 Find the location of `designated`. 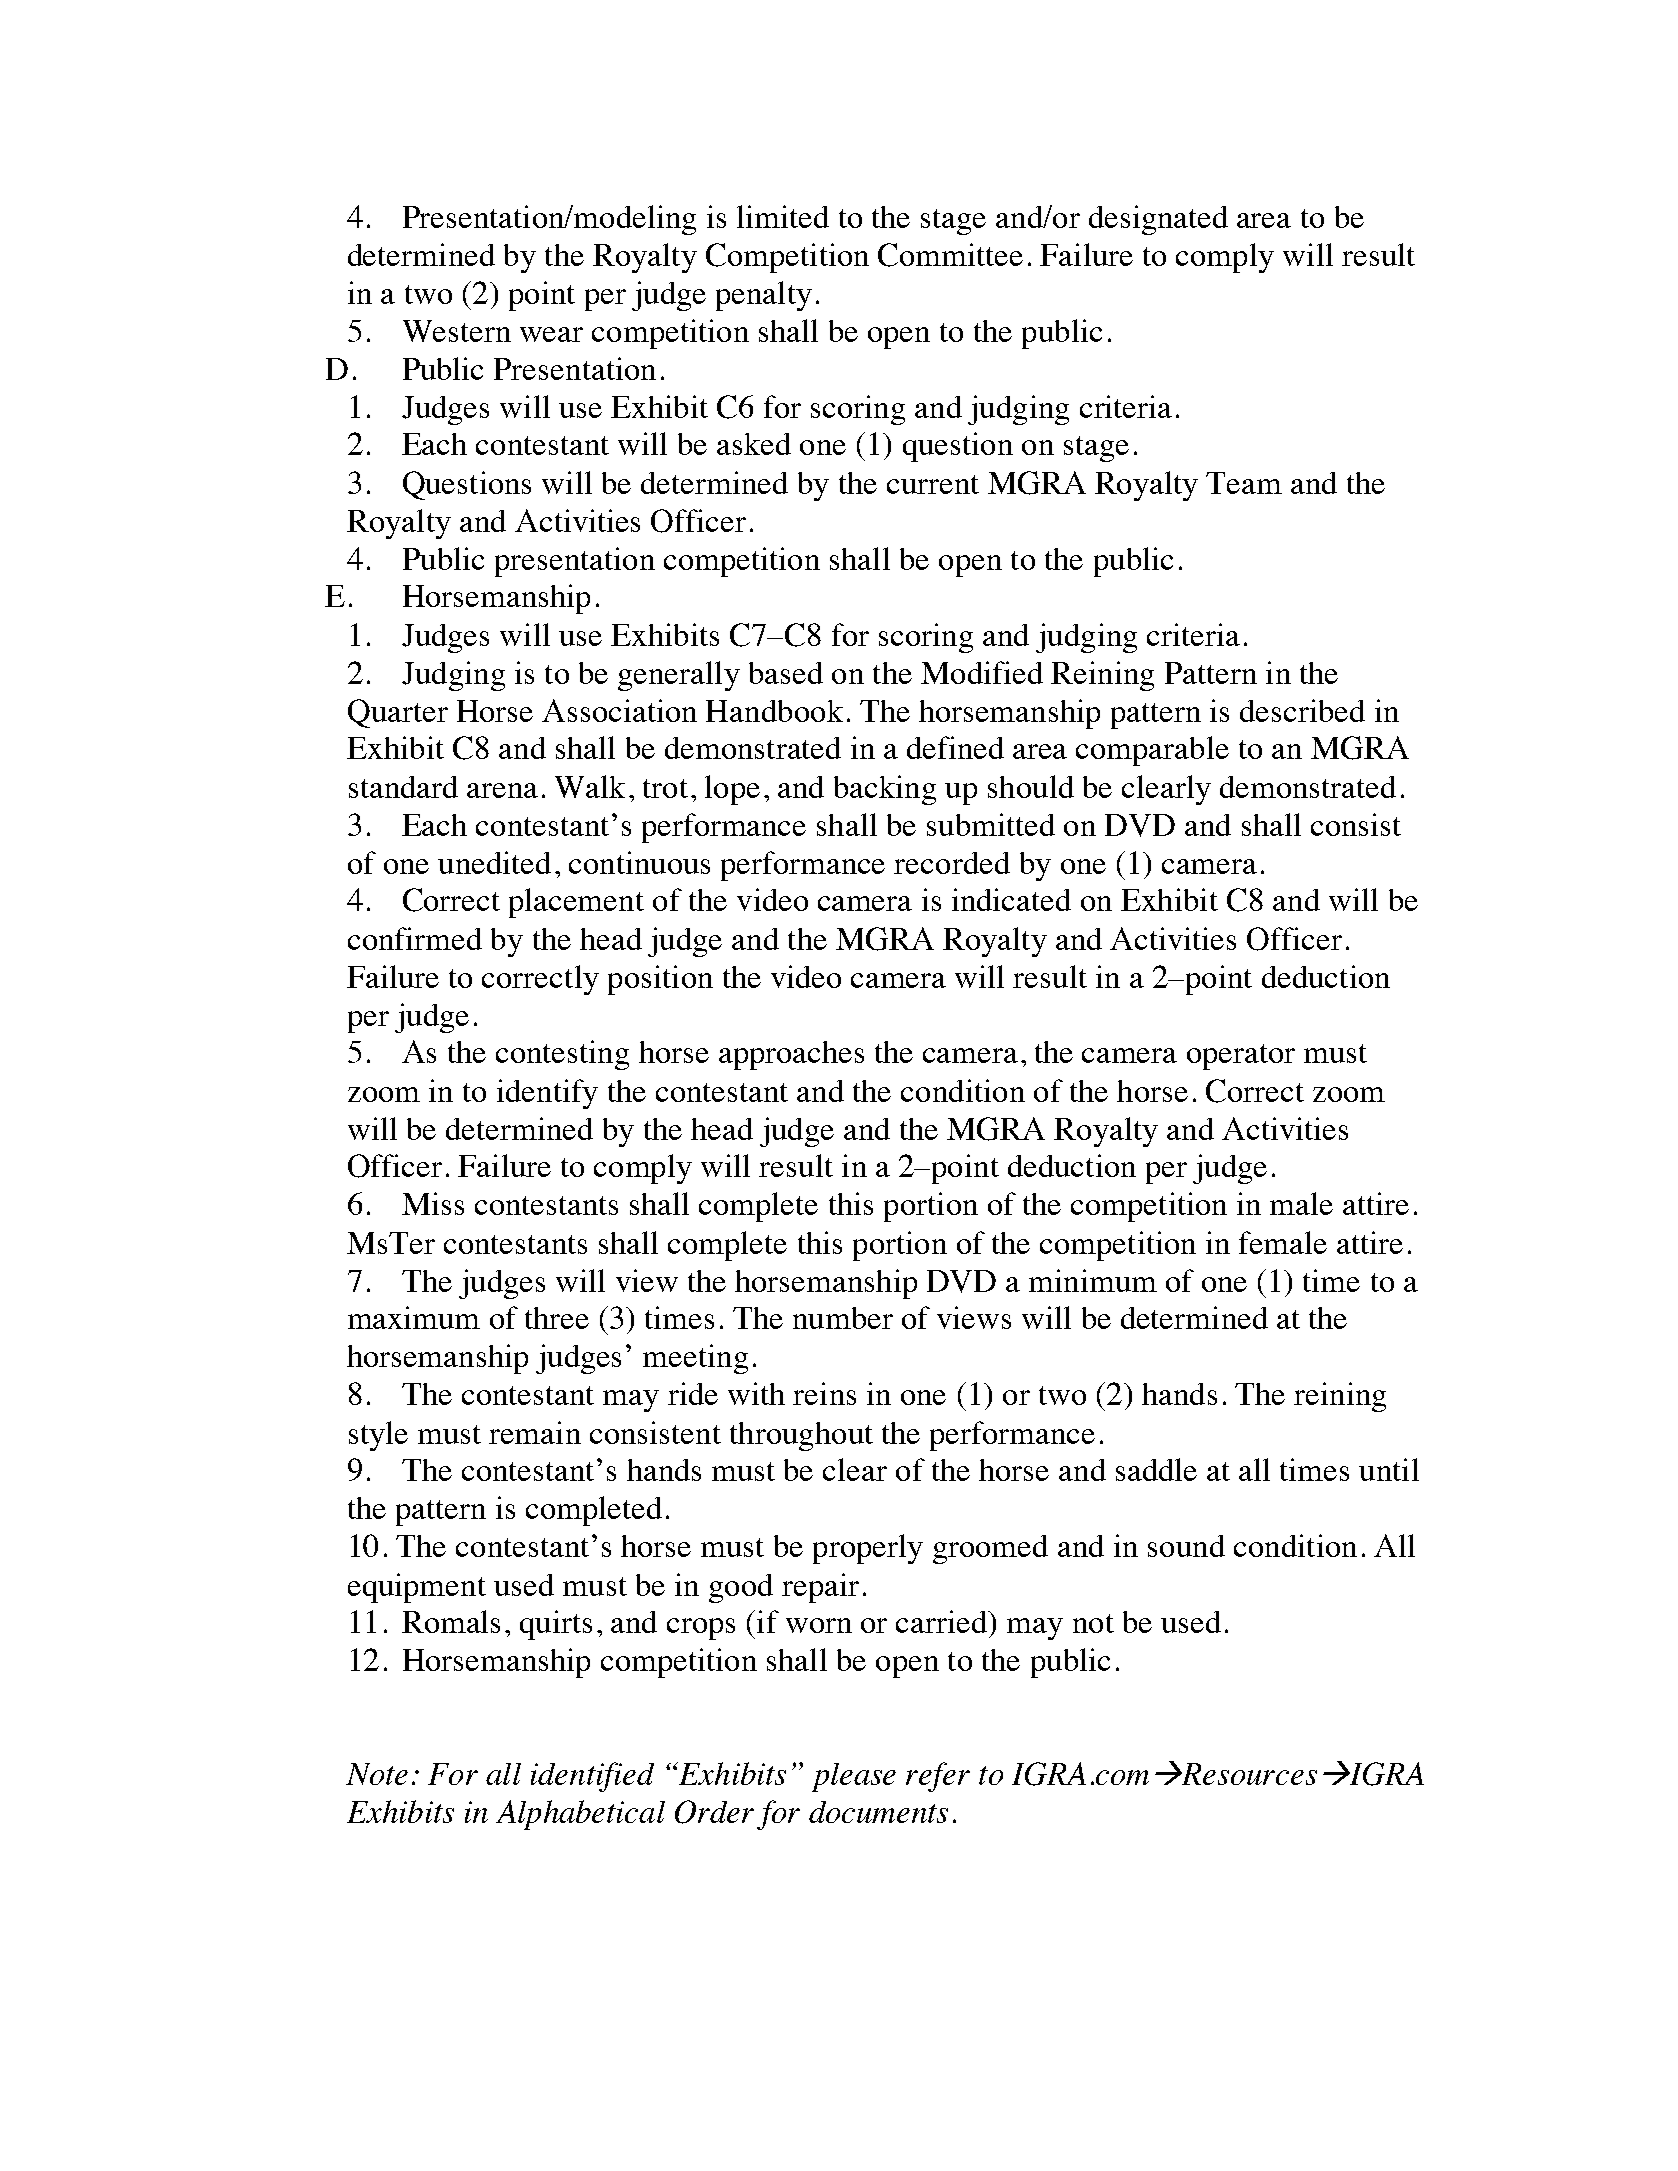

designated is located at coordinates (1158, 220).
